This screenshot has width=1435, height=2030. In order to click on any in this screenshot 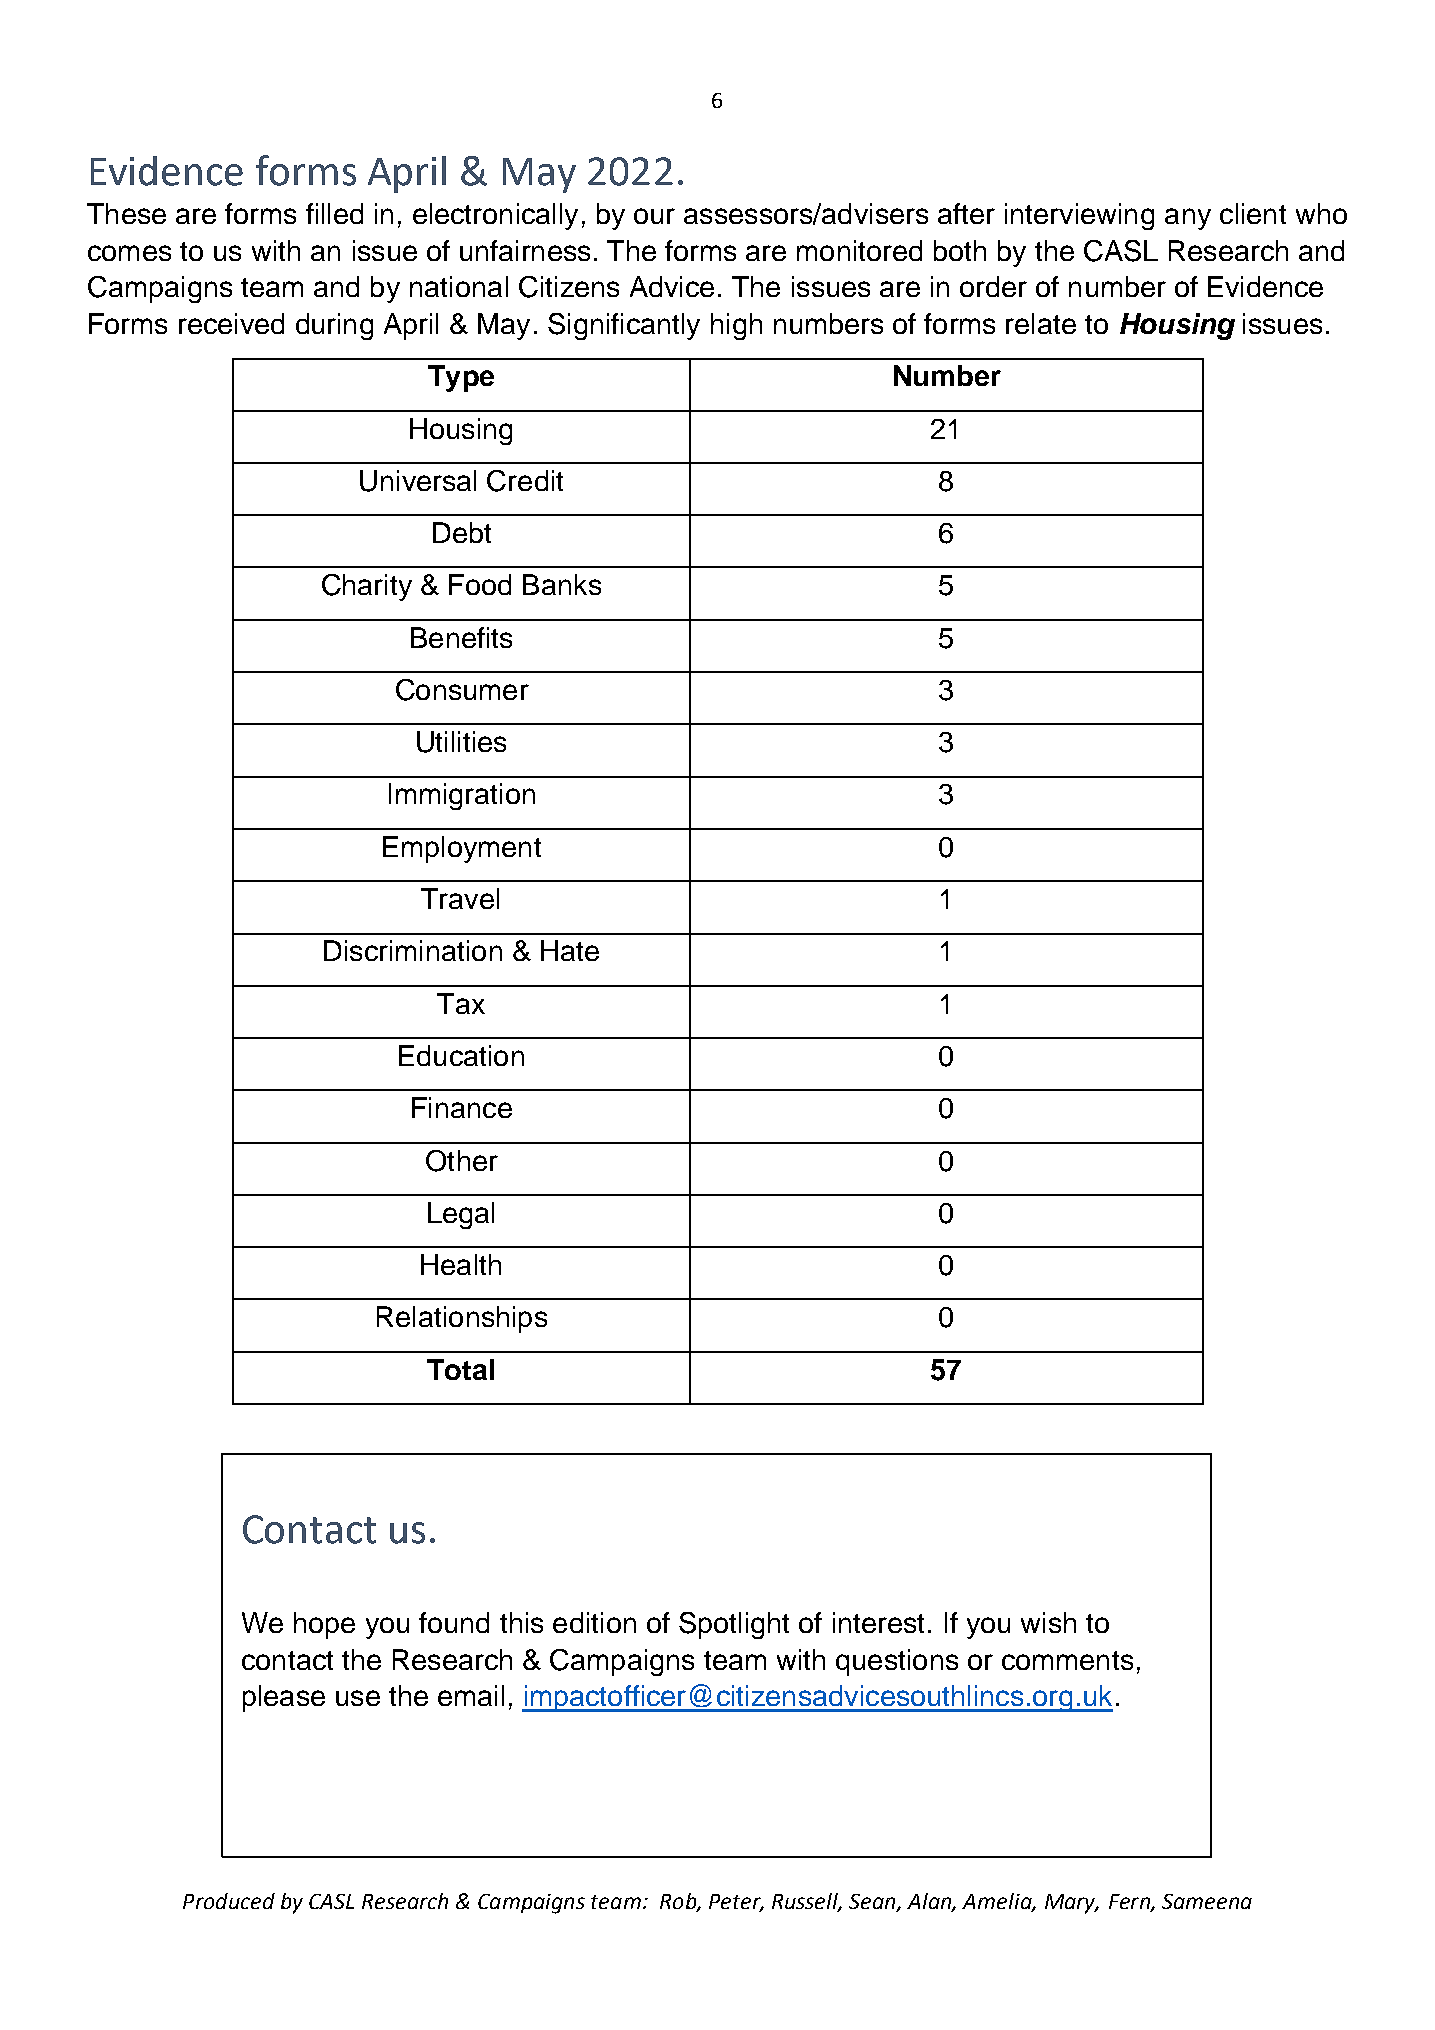, I will do `click(1188, 219)`.
